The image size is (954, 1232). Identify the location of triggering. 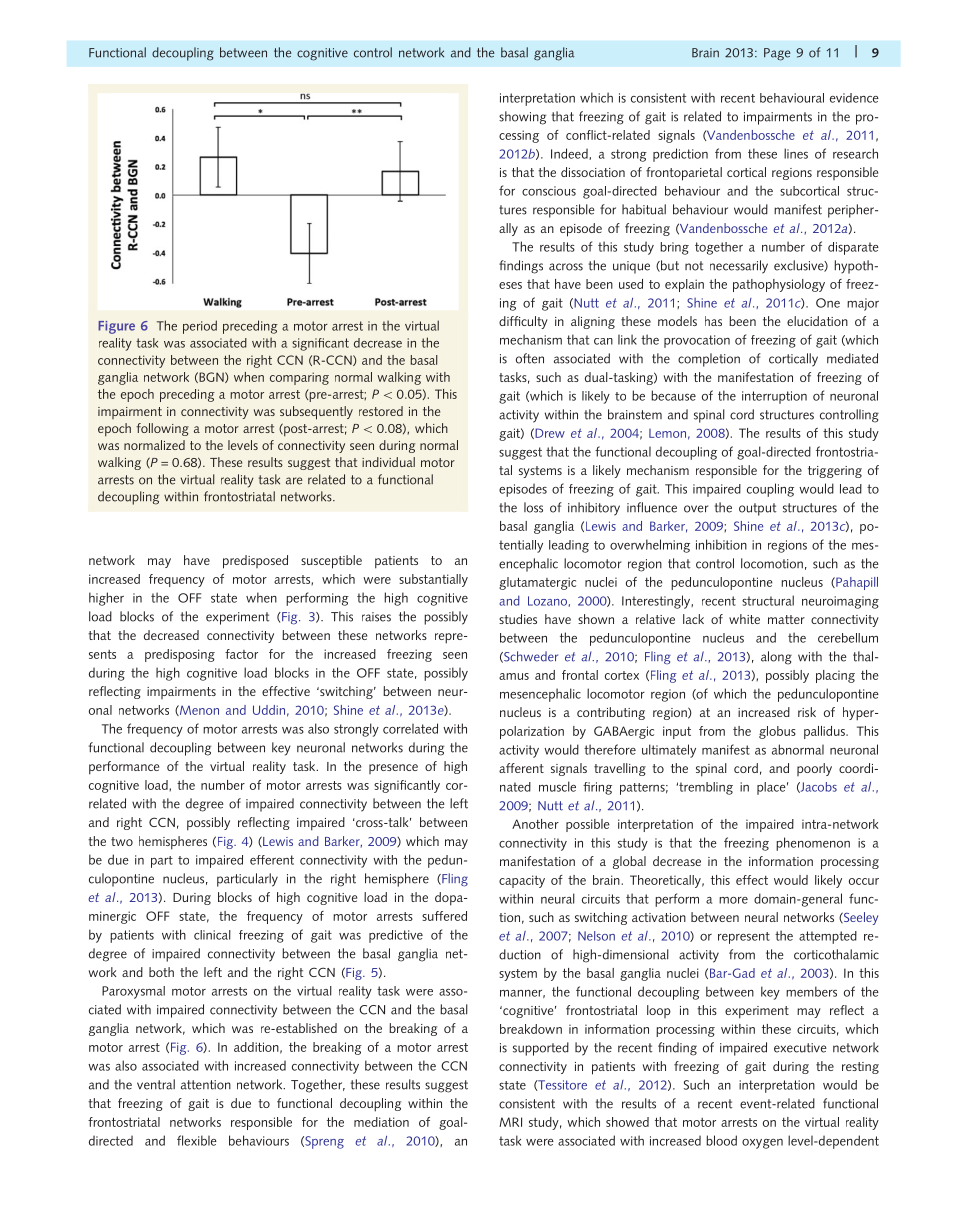
(835, 472).
